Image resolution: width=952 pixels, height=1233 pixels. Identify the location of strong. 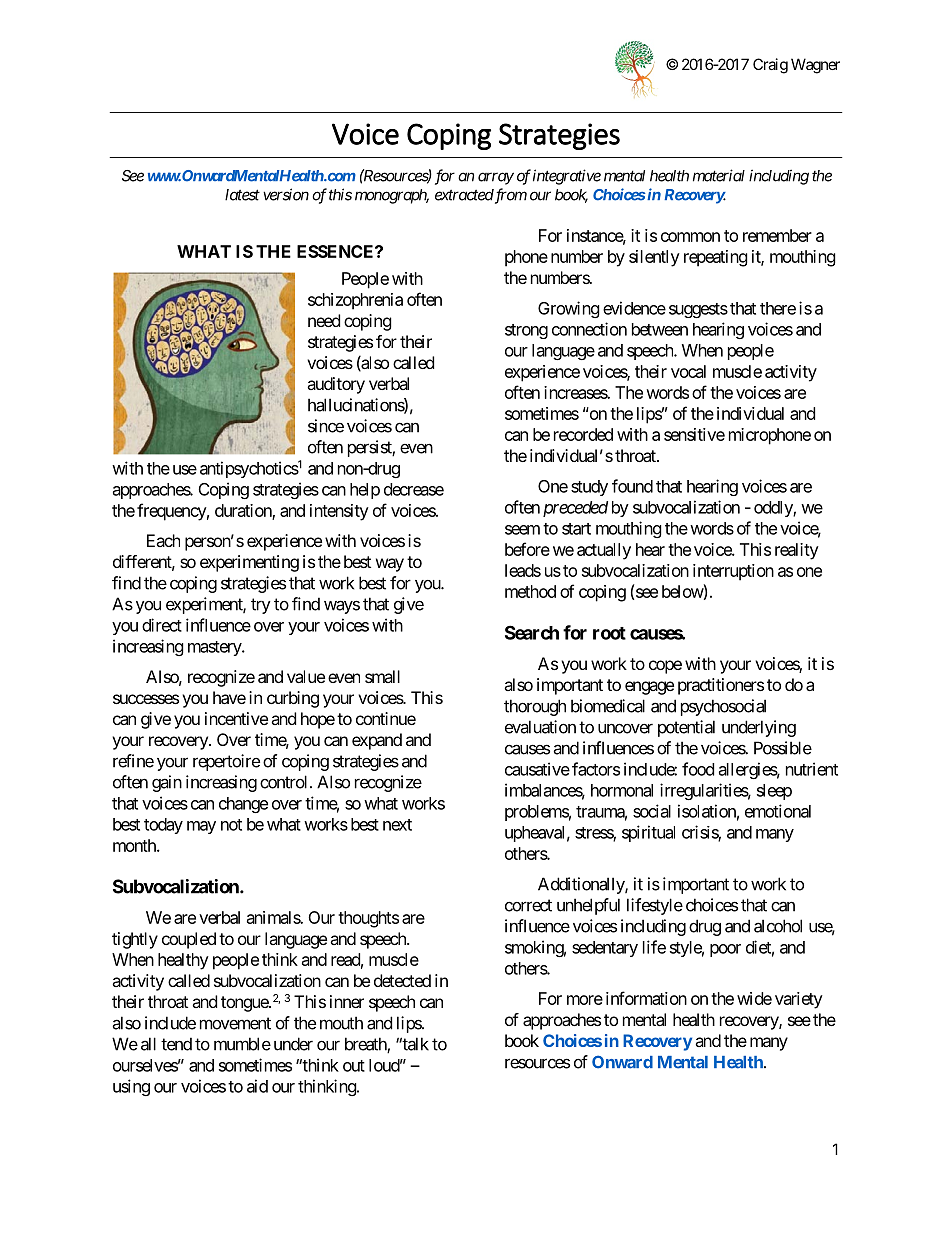
(526, 331).
